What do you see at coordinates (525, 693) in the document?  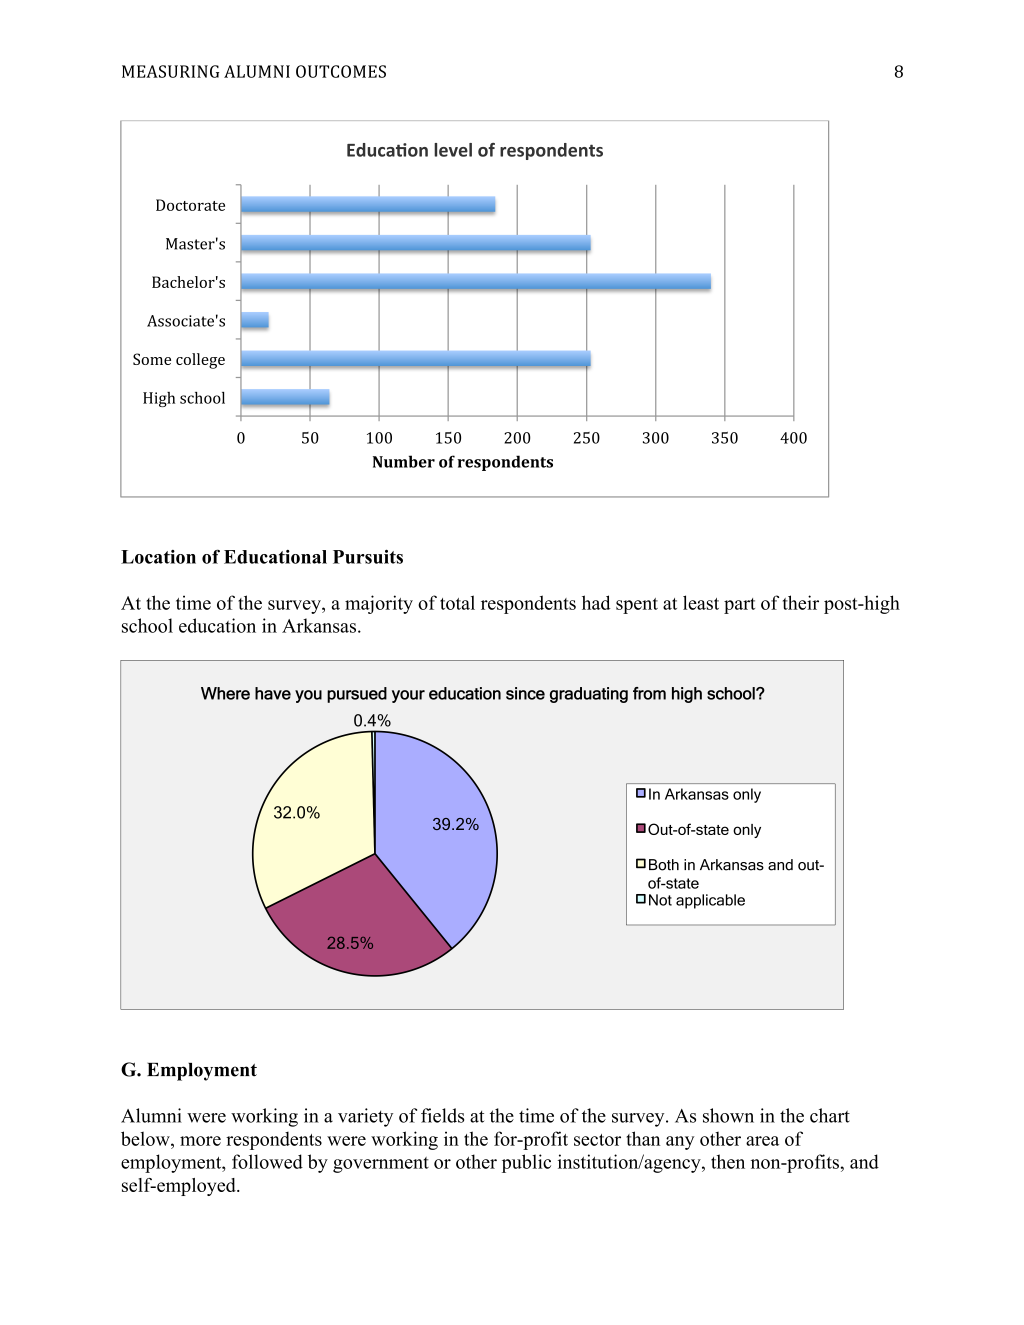 I see `since` at bounding box center [525, 693].
